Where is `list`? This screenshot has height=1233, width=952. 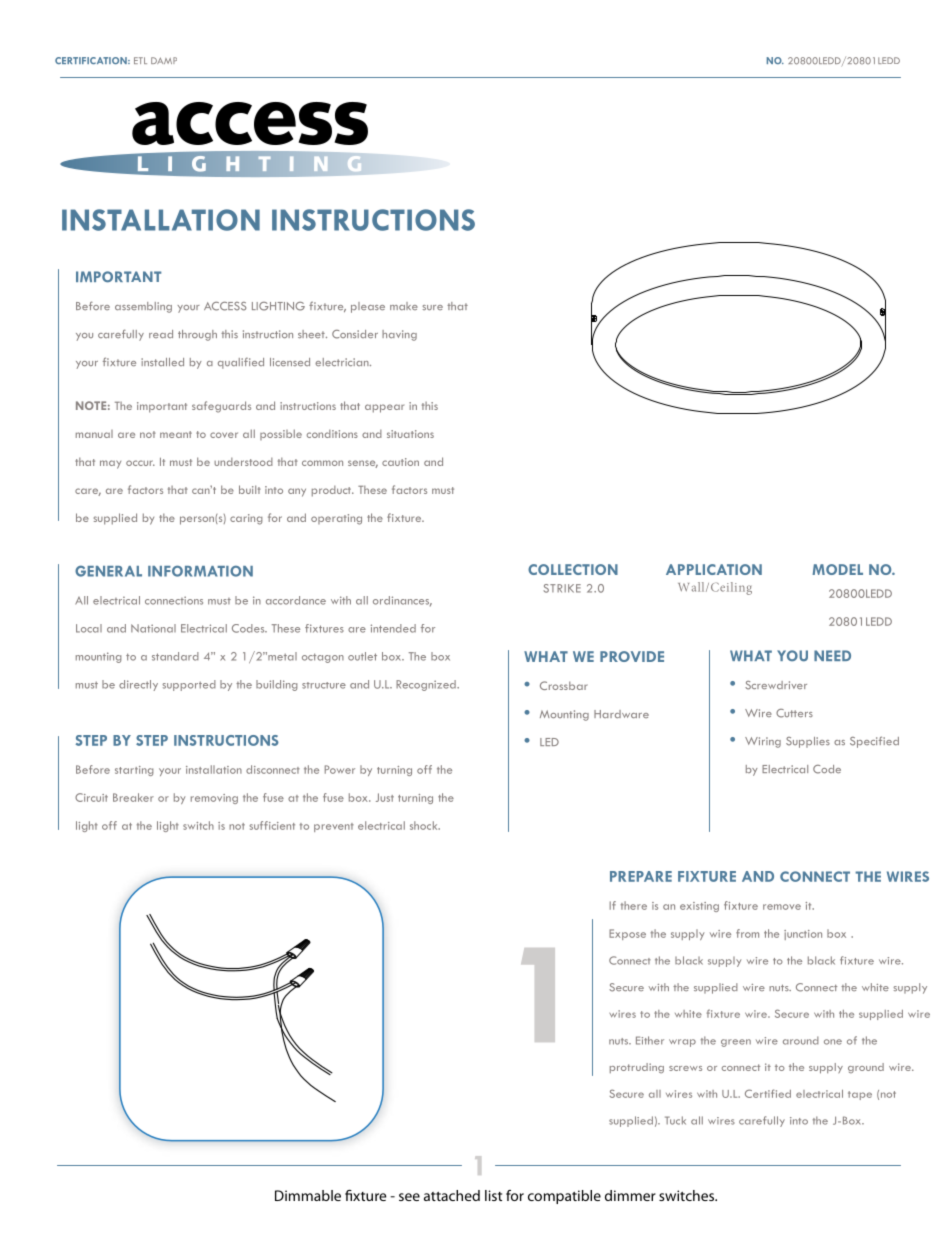
list is located at coordinates (493, 1195).
